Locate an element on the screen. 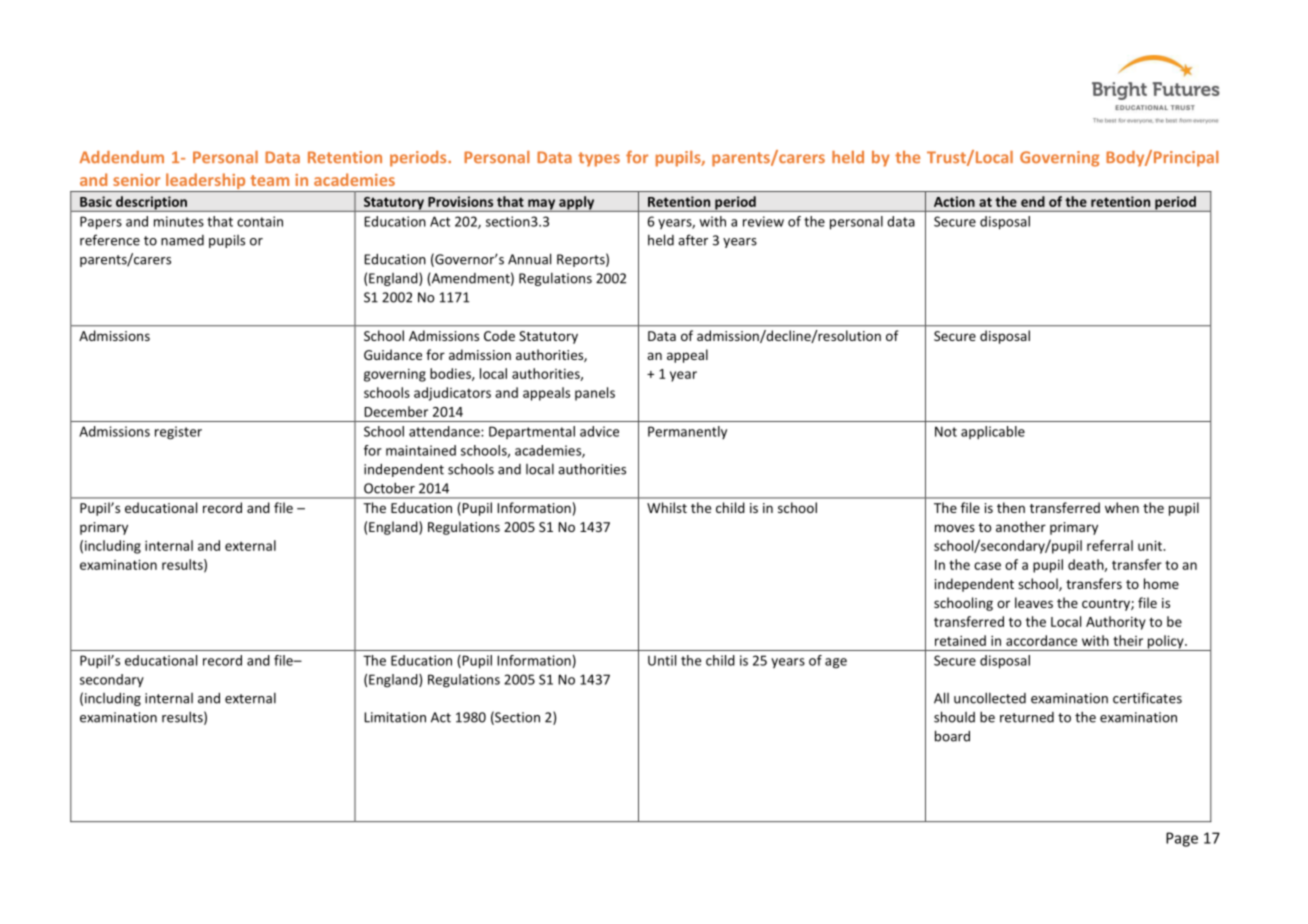  board is located at coordinates (952, 736).
